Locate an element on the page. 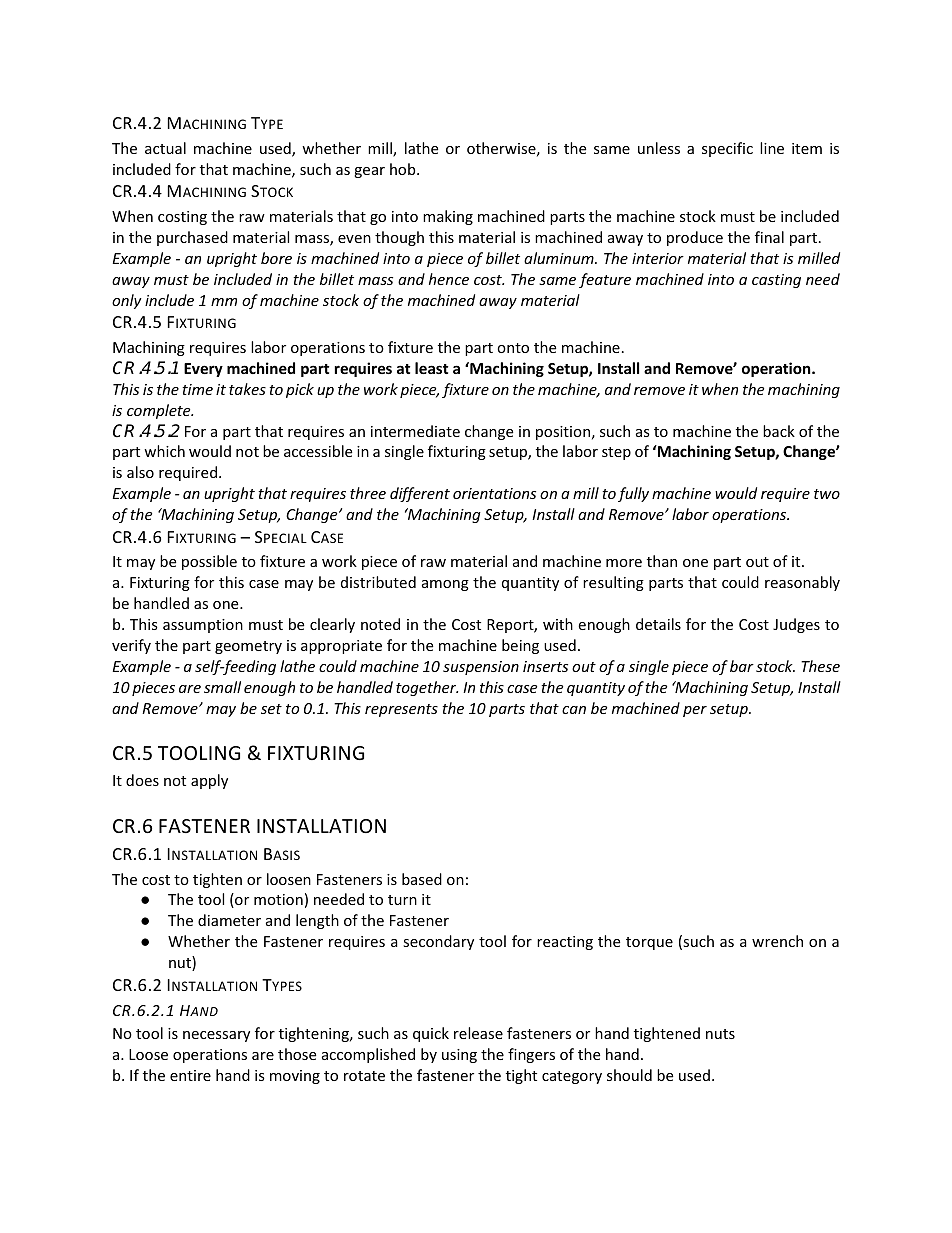 Image resolution: width=952 pixels, height=1233 pixels. based is located at coordinates (422, 879).
